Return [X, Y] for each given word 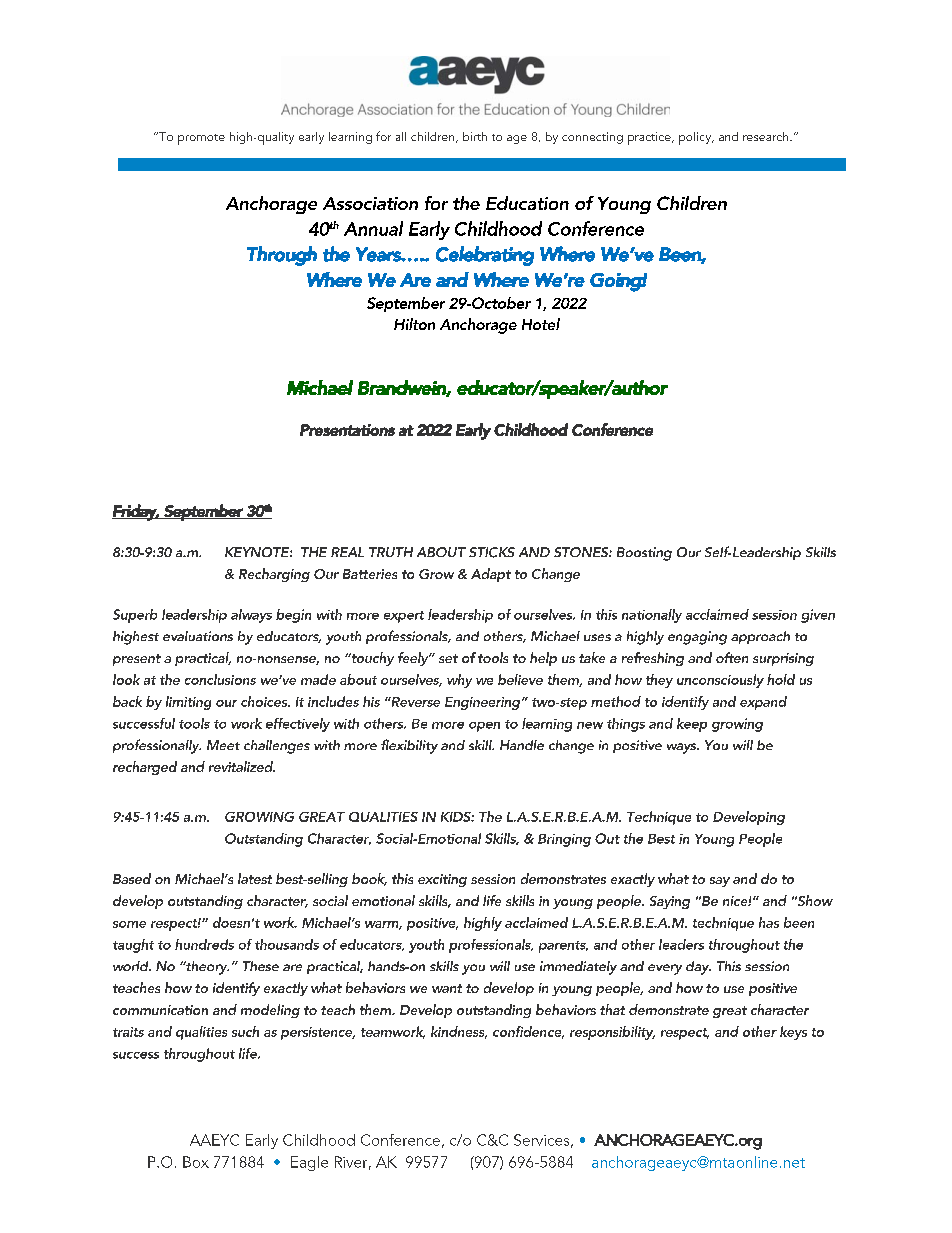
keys [793, 1033]
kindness [459, 1032]
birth [475, 136]
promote [201, 139]
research [767, 136]
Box [196, 1162]
